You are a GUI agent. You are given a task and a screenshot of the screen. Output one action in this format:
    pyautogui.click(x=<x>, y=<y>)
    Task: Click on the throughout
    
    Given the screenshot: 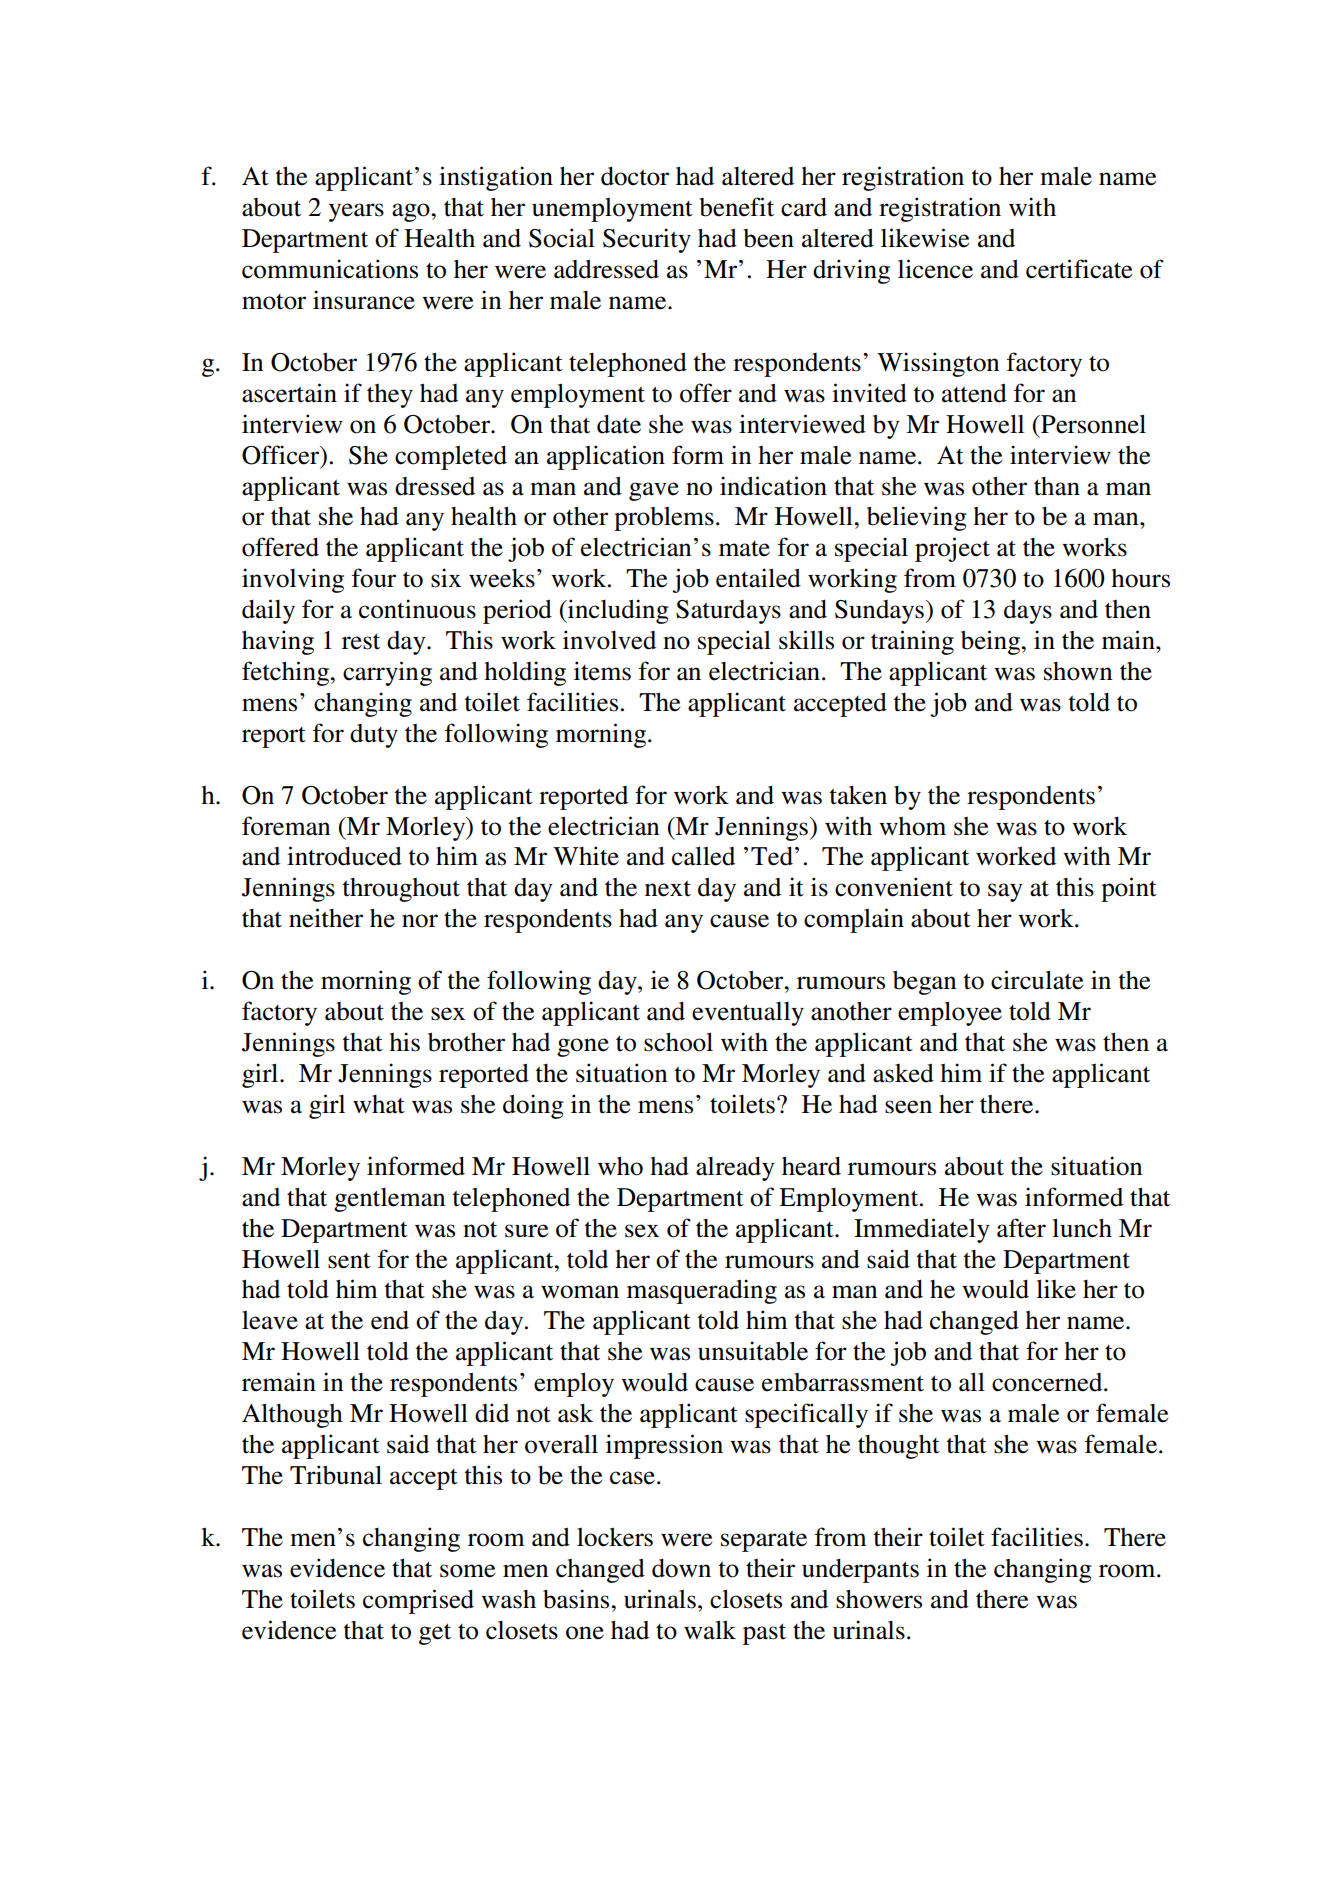 What is the action you would take?
    pyautogui.click(x=401, y=890)
